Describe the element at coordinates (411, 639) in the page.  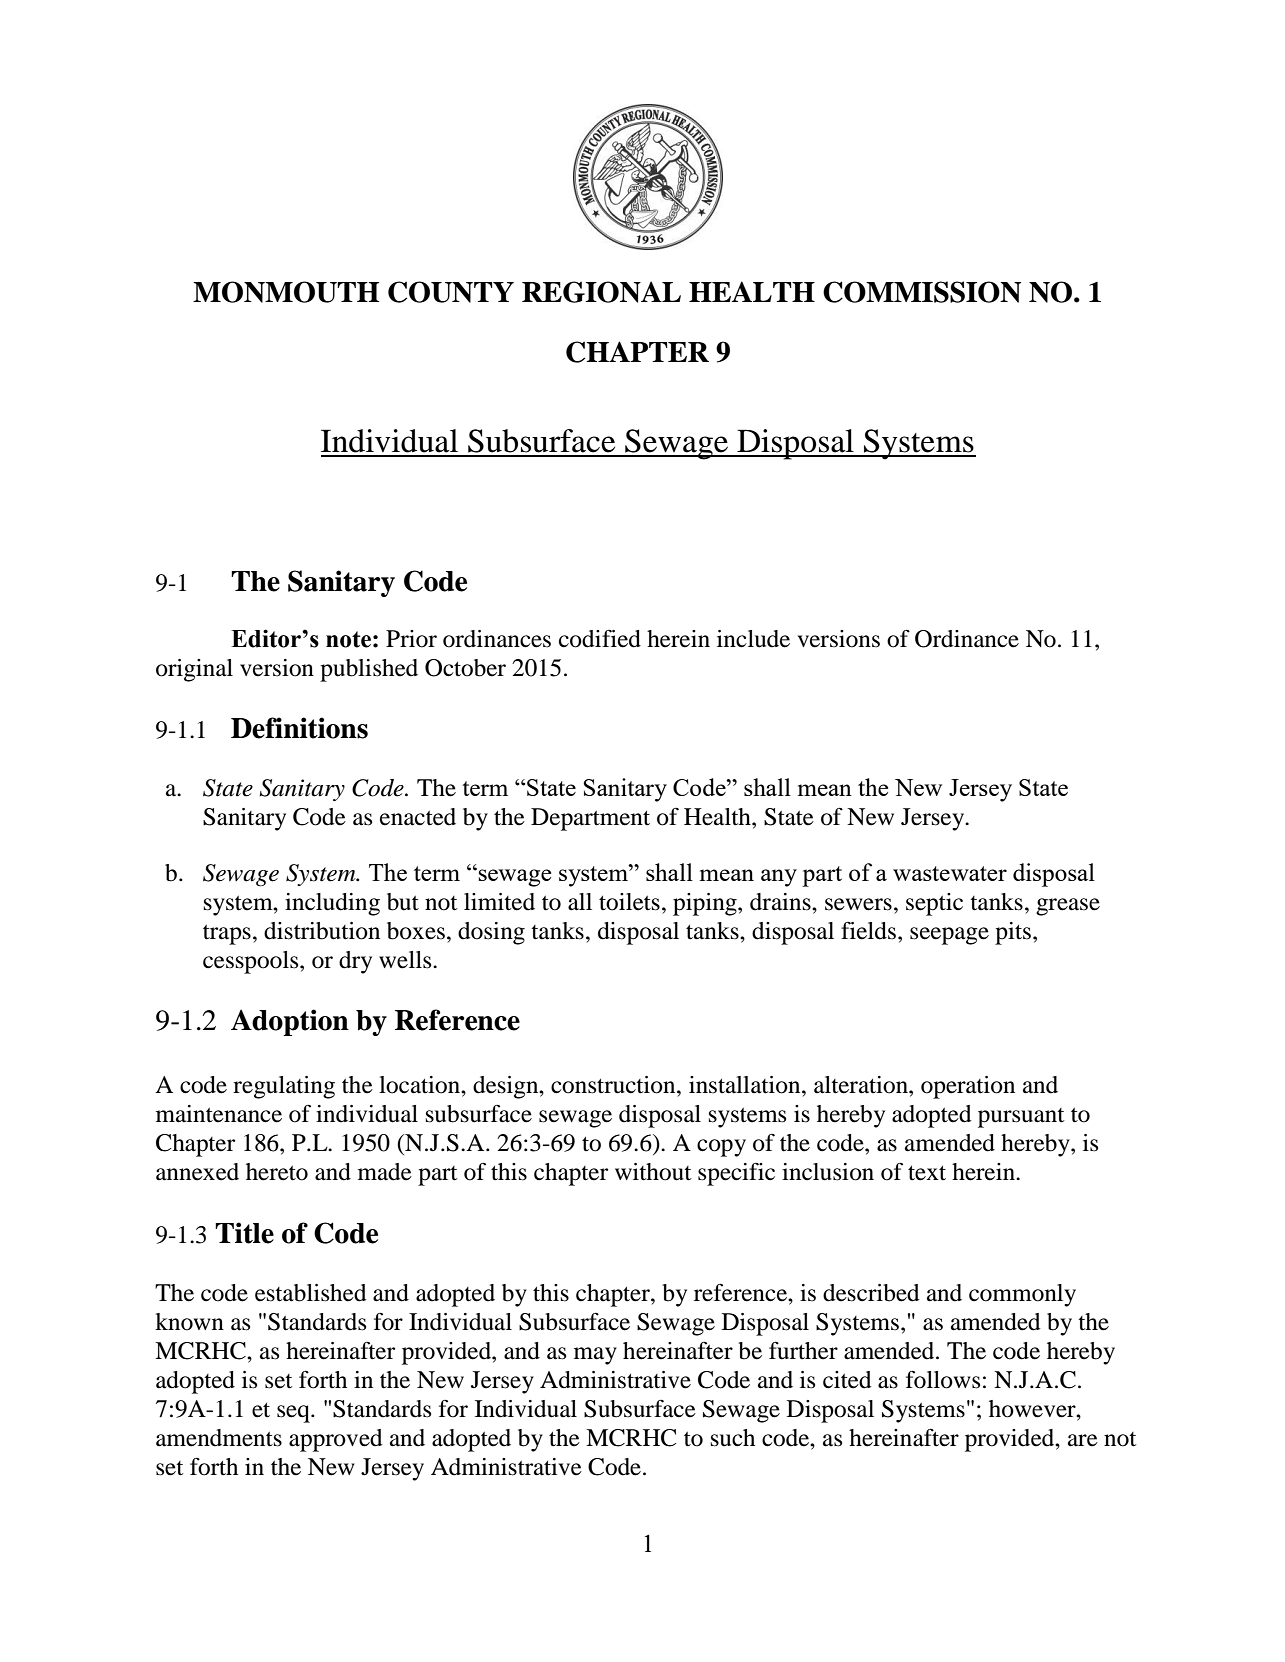
I see `Prior` at that location.
